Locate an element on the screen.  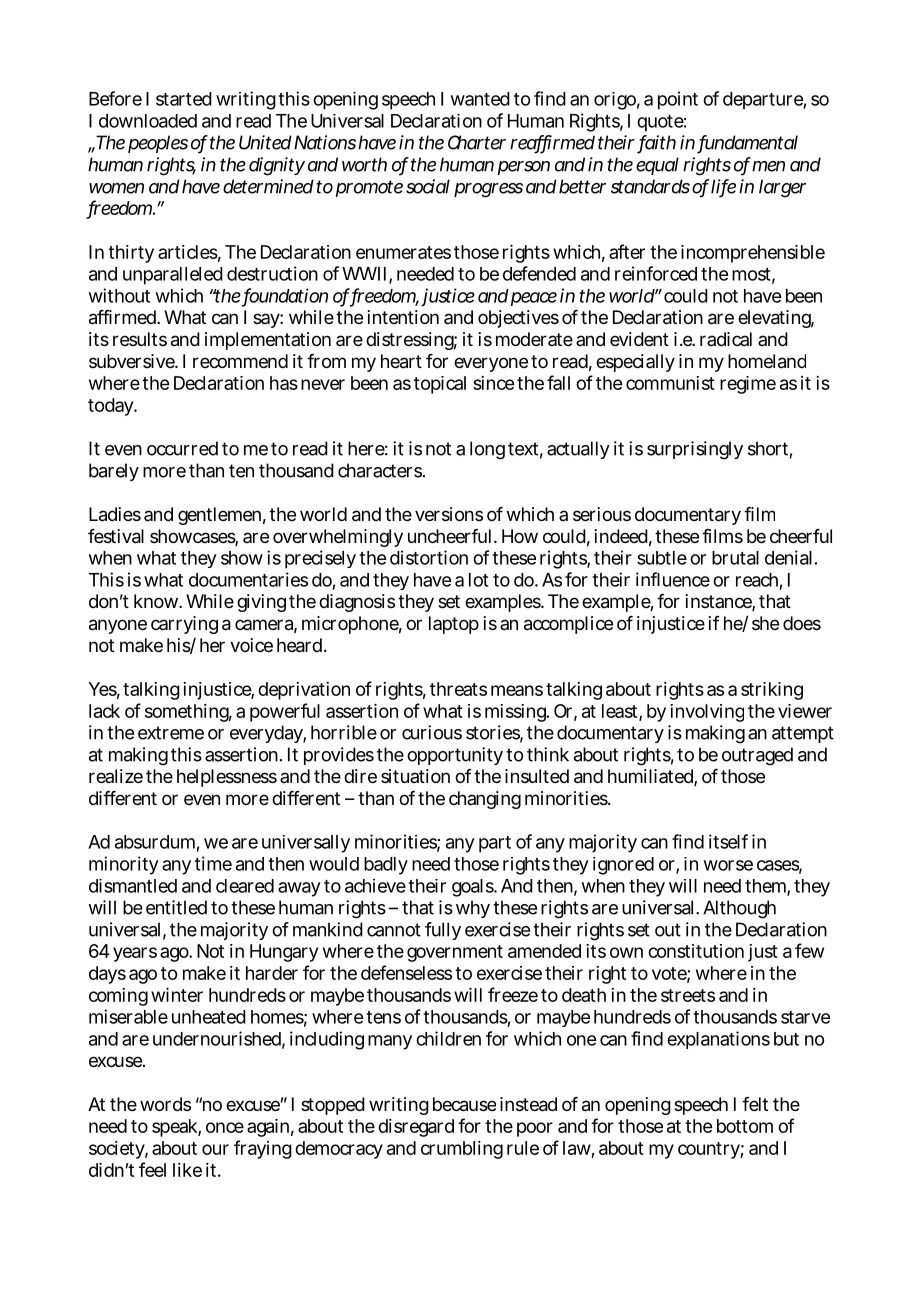
once is located at coordinates (225, 1127).
